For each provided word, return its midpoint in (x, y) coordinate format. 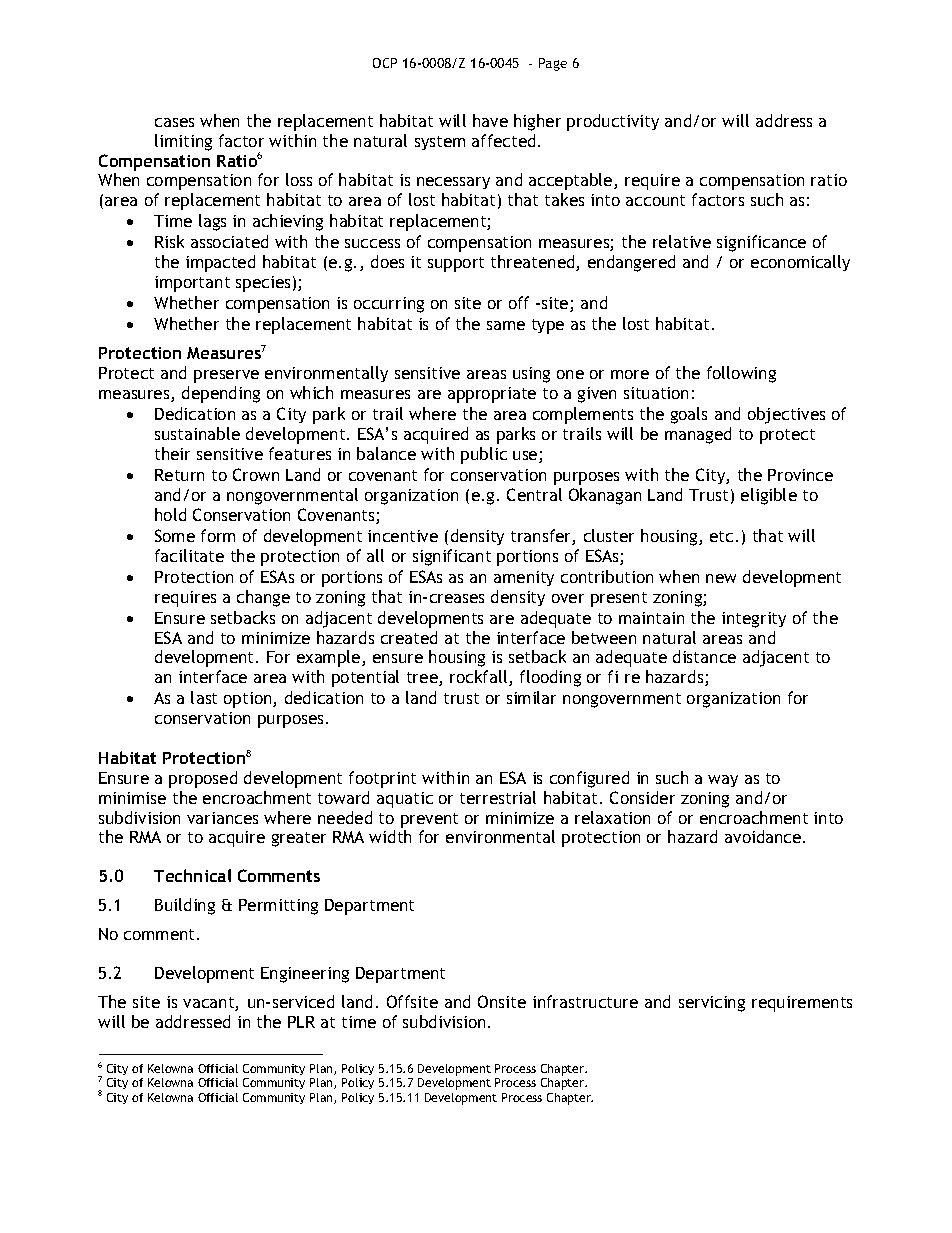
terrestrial (498, 797)
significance (761, 243)
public (484, 455)
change (263, 598)
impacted (220, 263)
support (456, 264)
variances (222, 818)
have (490, 120)
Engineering (305, 975)
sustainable (197, 433)
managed (698, 435)
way (723, 781)
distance (704, 656)
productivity (613, 122)
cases (174, 122)
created (409, 637)
